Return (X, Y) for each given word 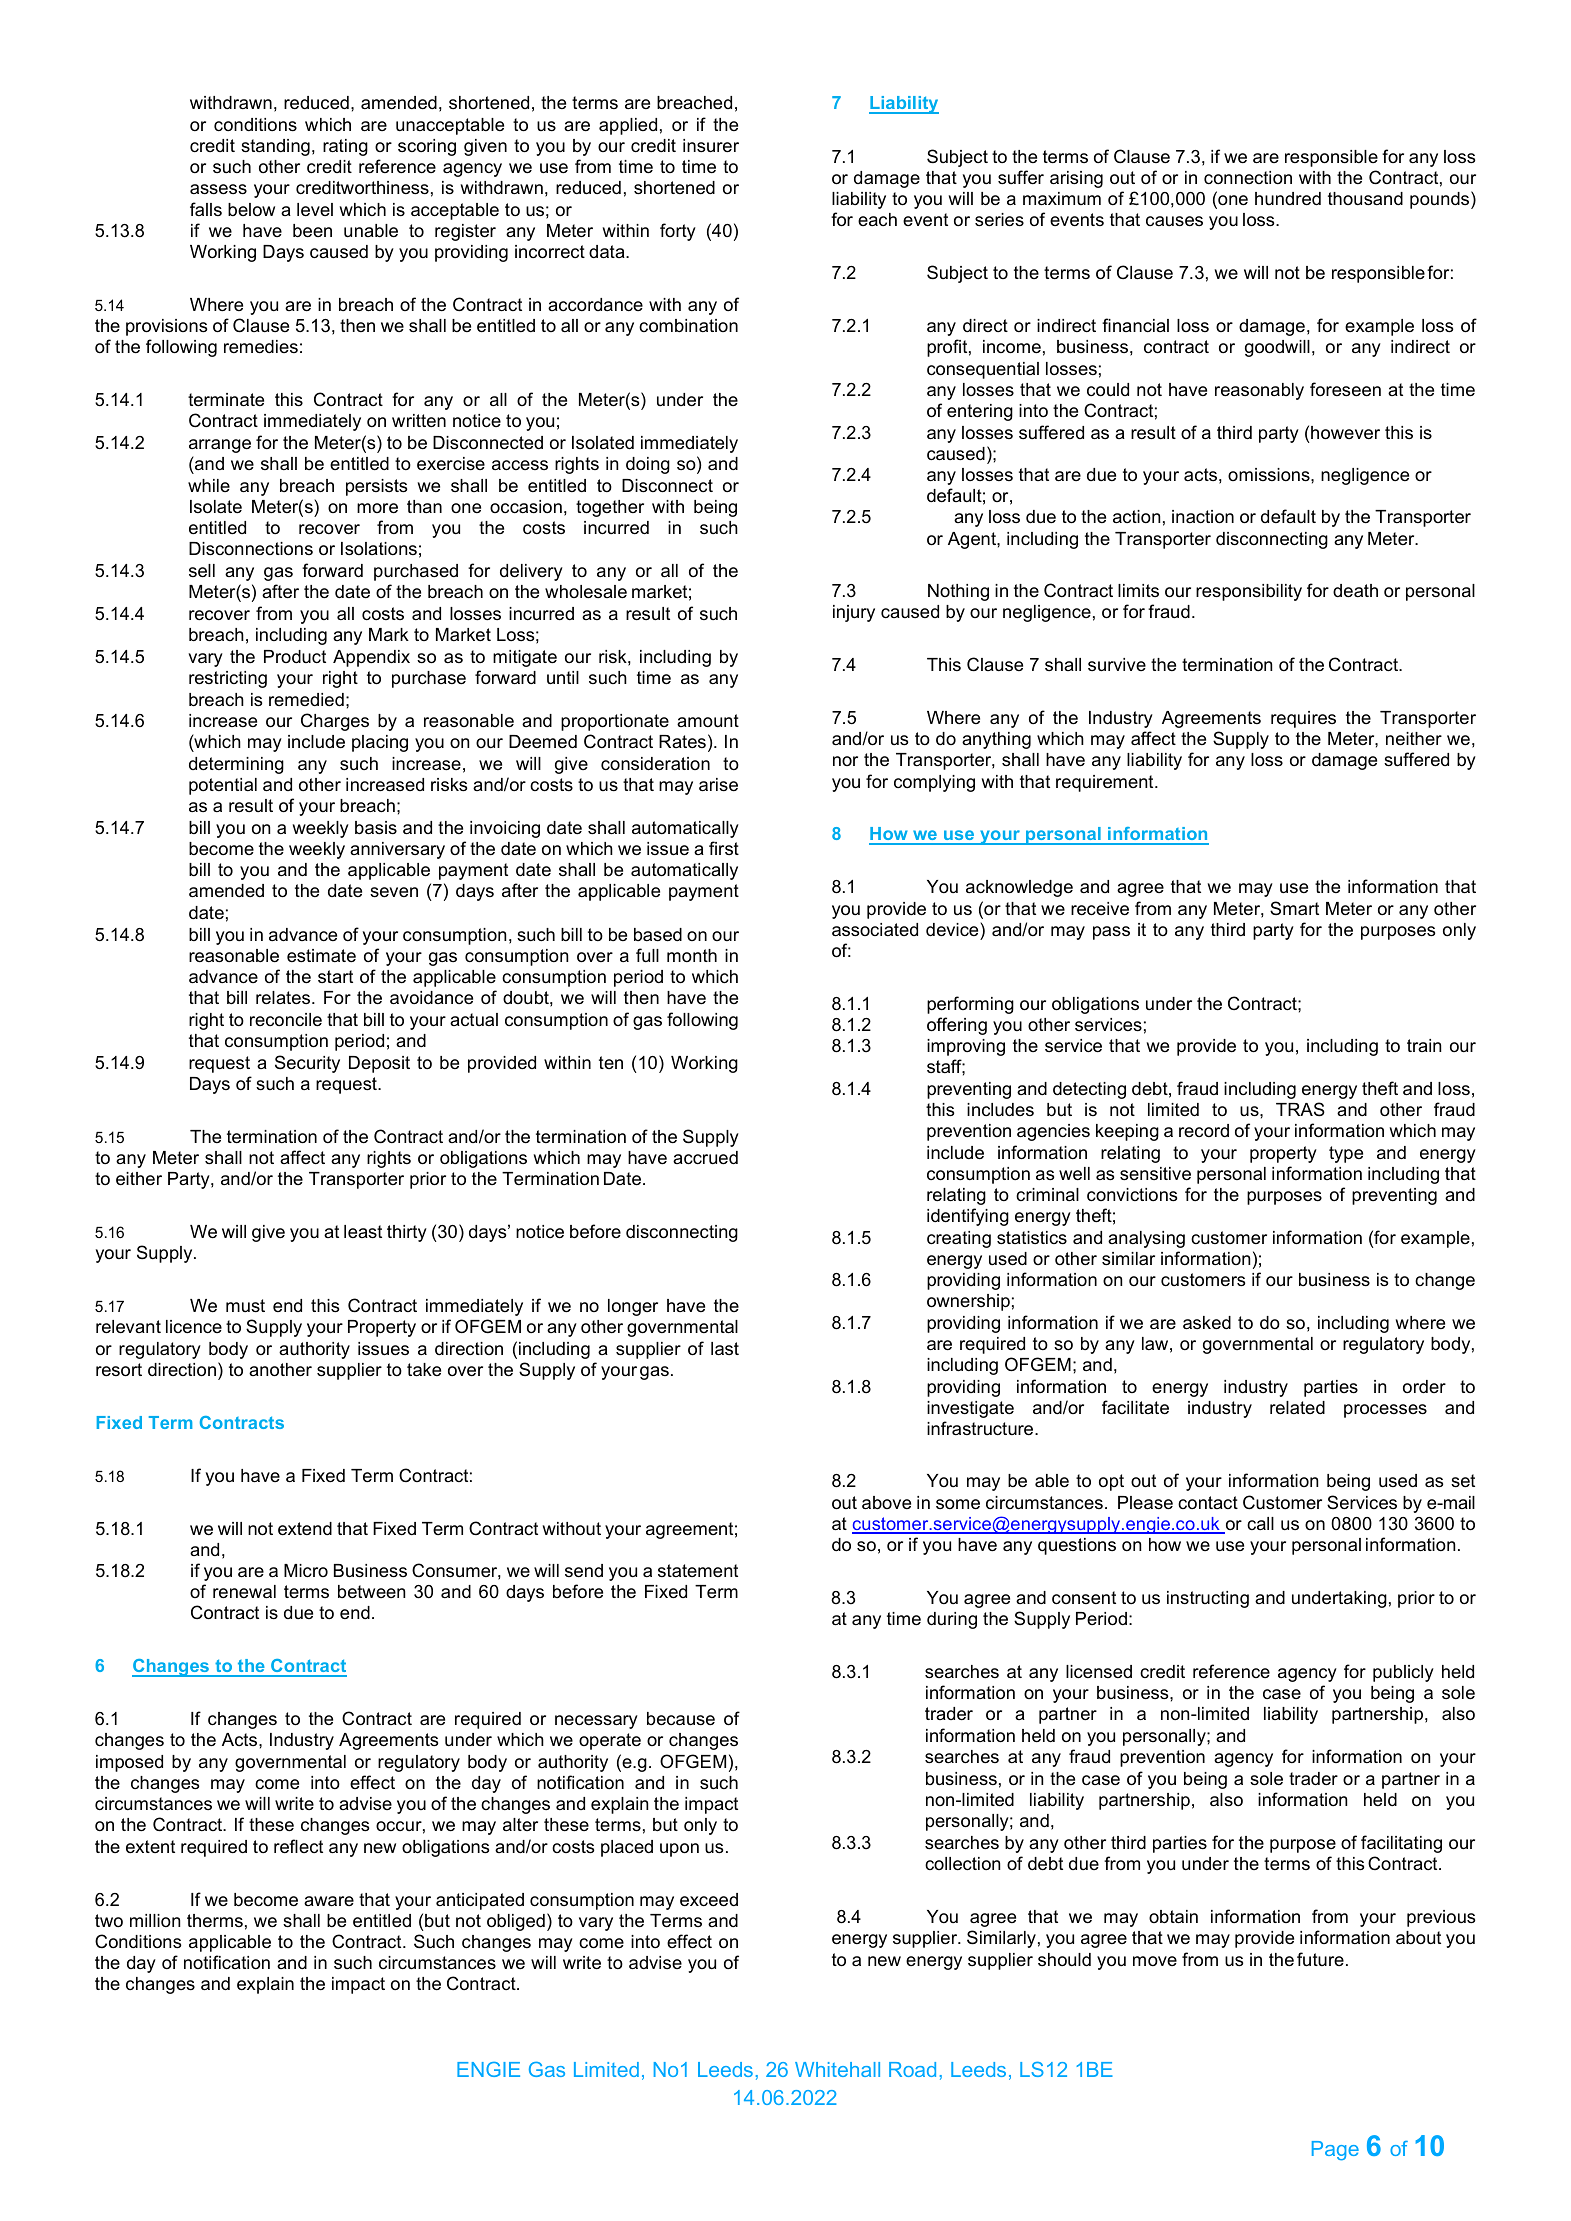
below (251, 209)
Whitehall (837, 2069)
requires (1303, 719)
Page (1335, 2151)
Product (295, 656)
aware (329, 1901)
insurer (711, 146)
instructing (1208, 1599)
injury (854, 613)
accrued (705, 1158)
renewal (244, 1592)
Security (307, 1064)
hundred (1288, 199)
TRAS (1300, 1109)
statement (698, 1570)
